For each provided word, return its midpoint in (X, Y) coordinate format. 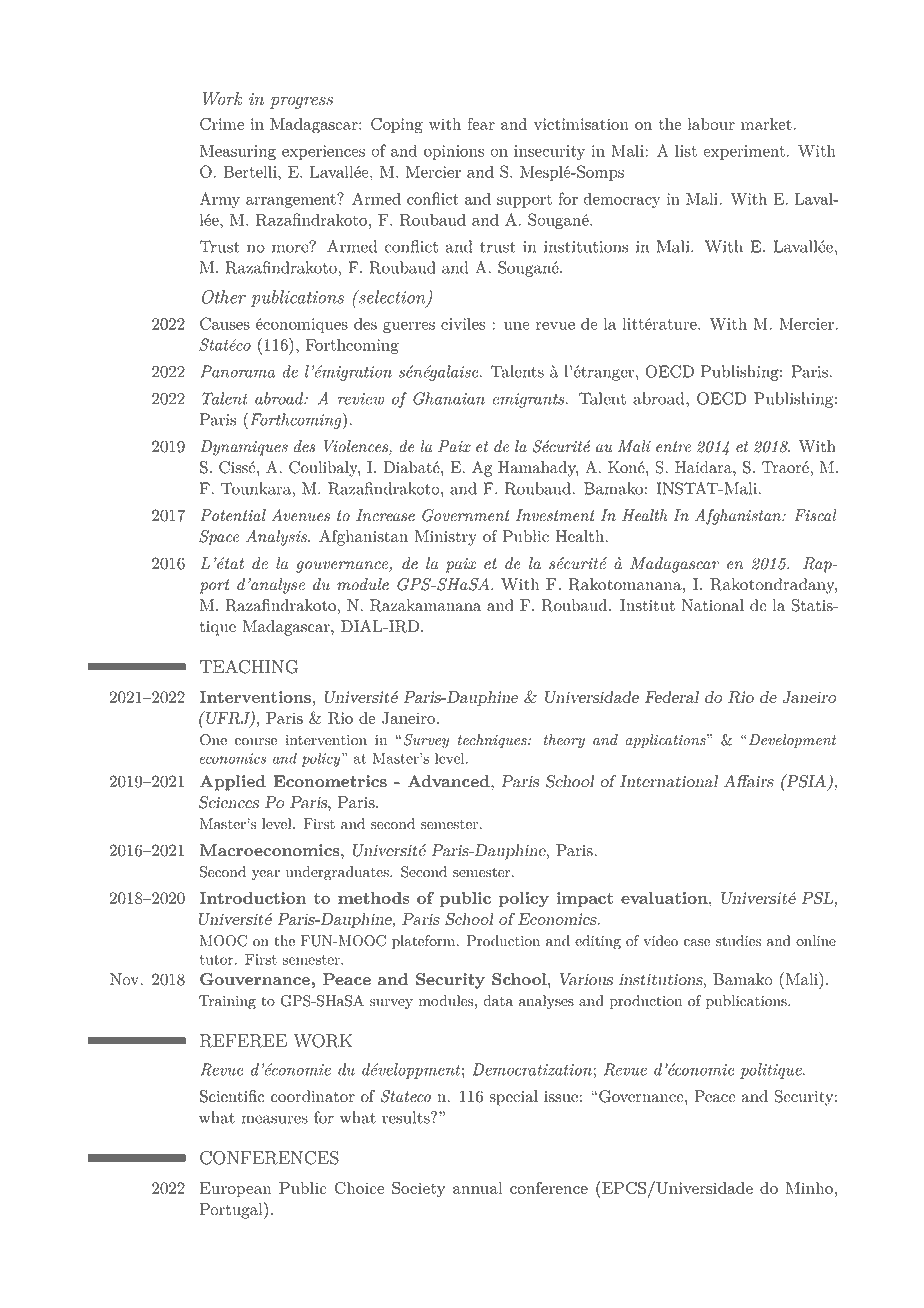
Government (466, 515)
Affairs (749, 781)
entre (673, 447)
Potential (233, 515)
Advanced (450, 781)
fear (481, 123)
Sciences (229, 802)
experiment (744, 152)
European (236, 1189)
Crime (222, 124)
